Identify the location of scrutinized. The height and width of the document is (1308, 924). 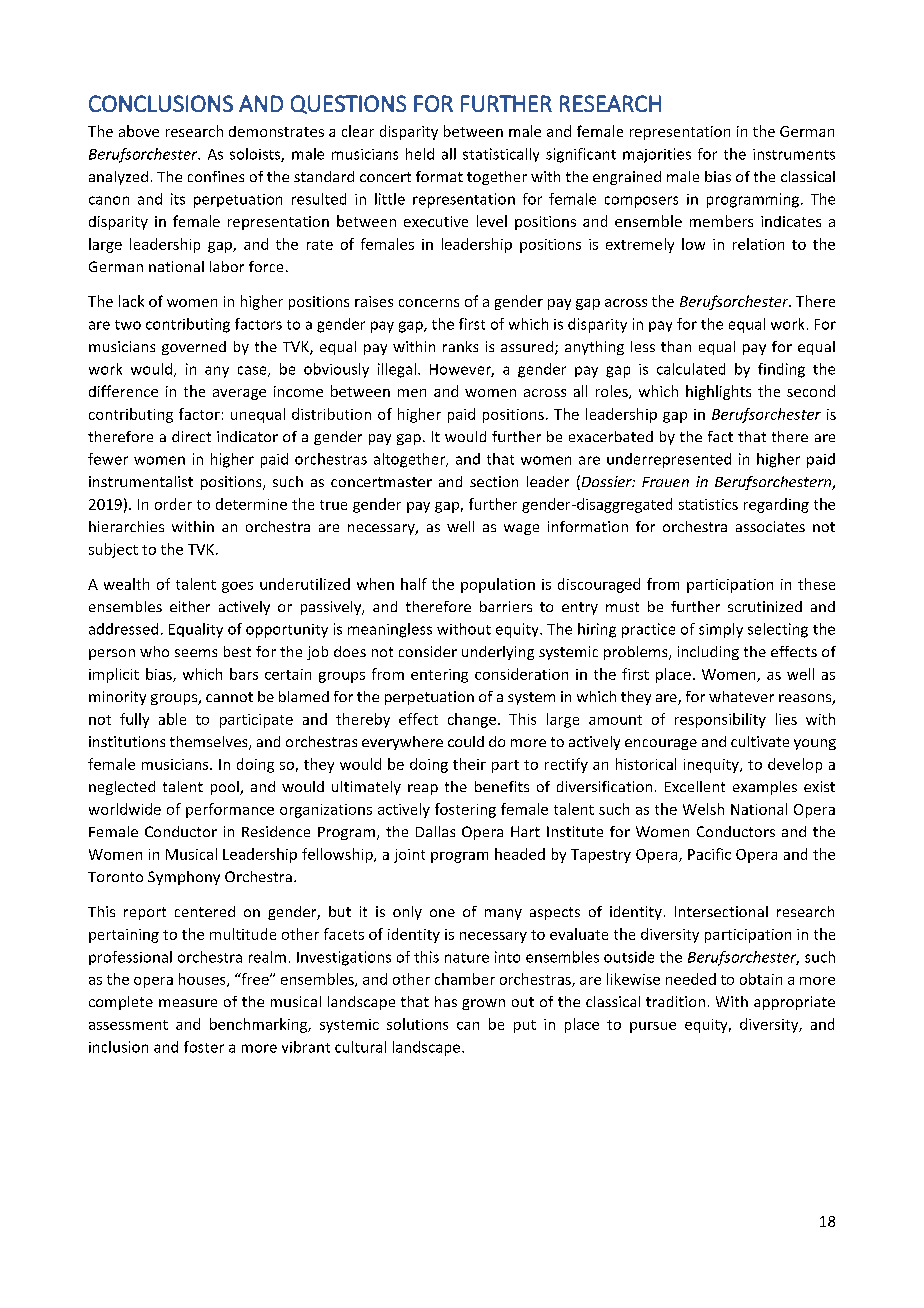
(765, 606).
